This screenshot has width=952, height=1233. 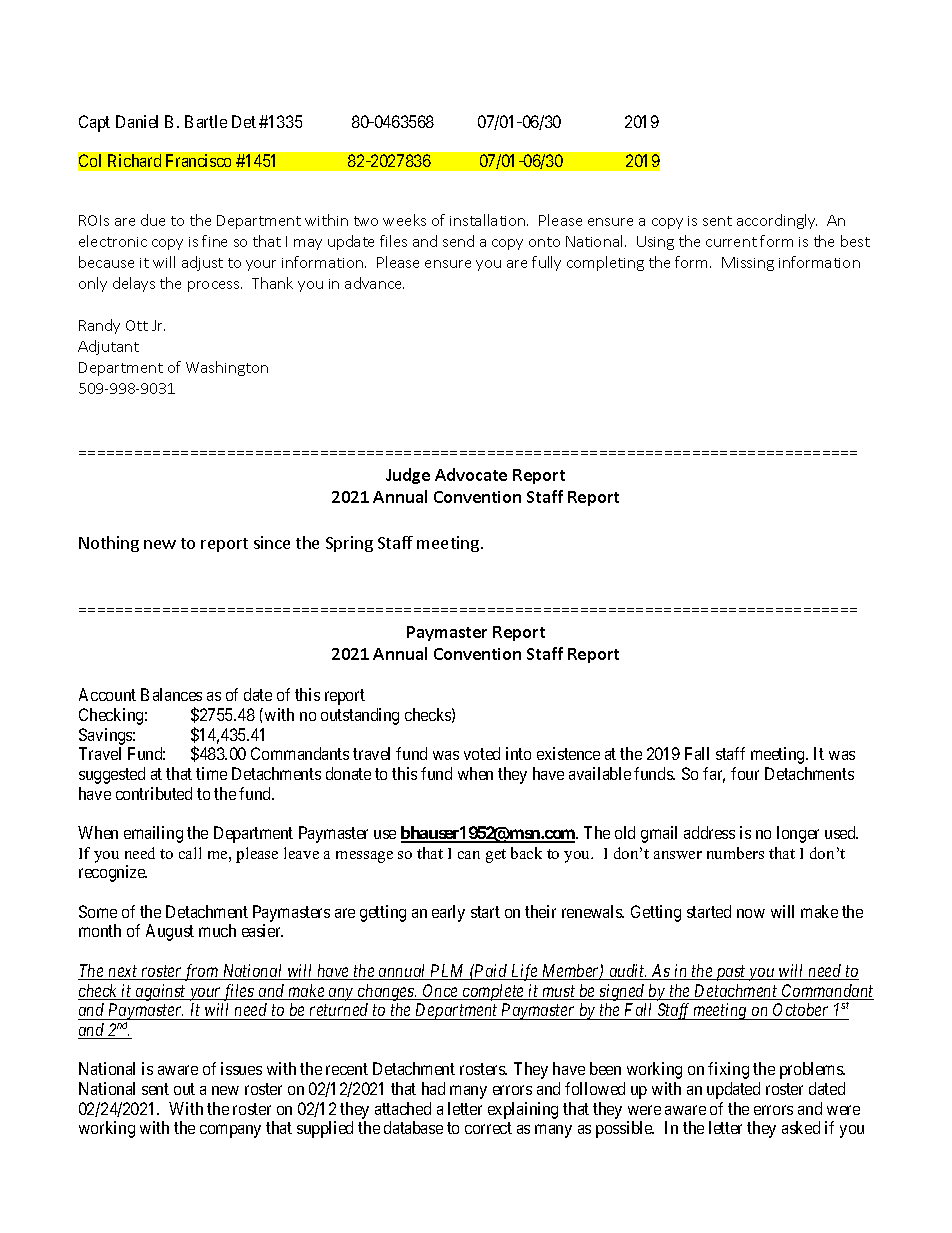 I want to click on installation, so click(x=489, y=220).
